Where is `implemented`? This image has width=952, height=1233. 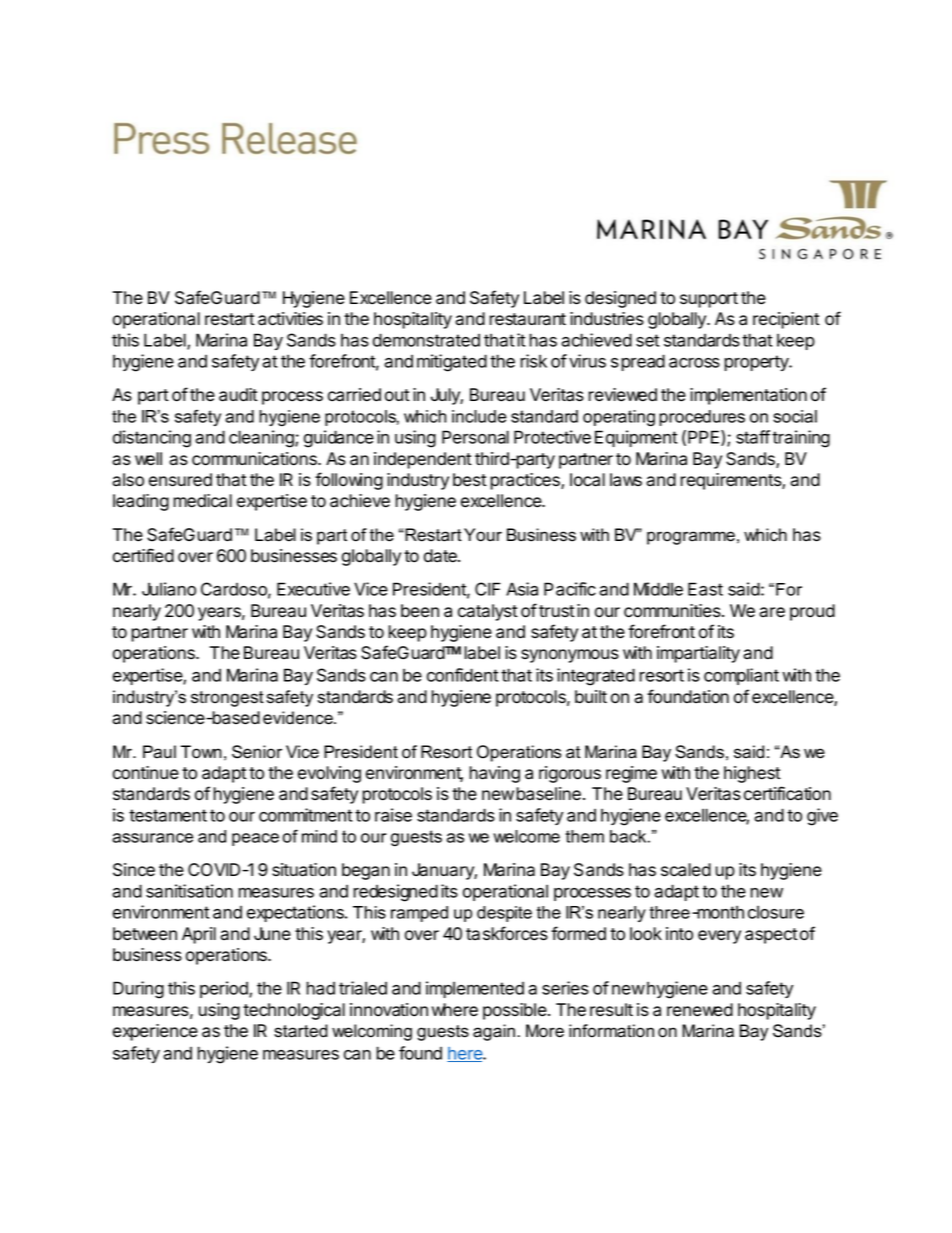
implemented is located at coordinates (475, 989).
